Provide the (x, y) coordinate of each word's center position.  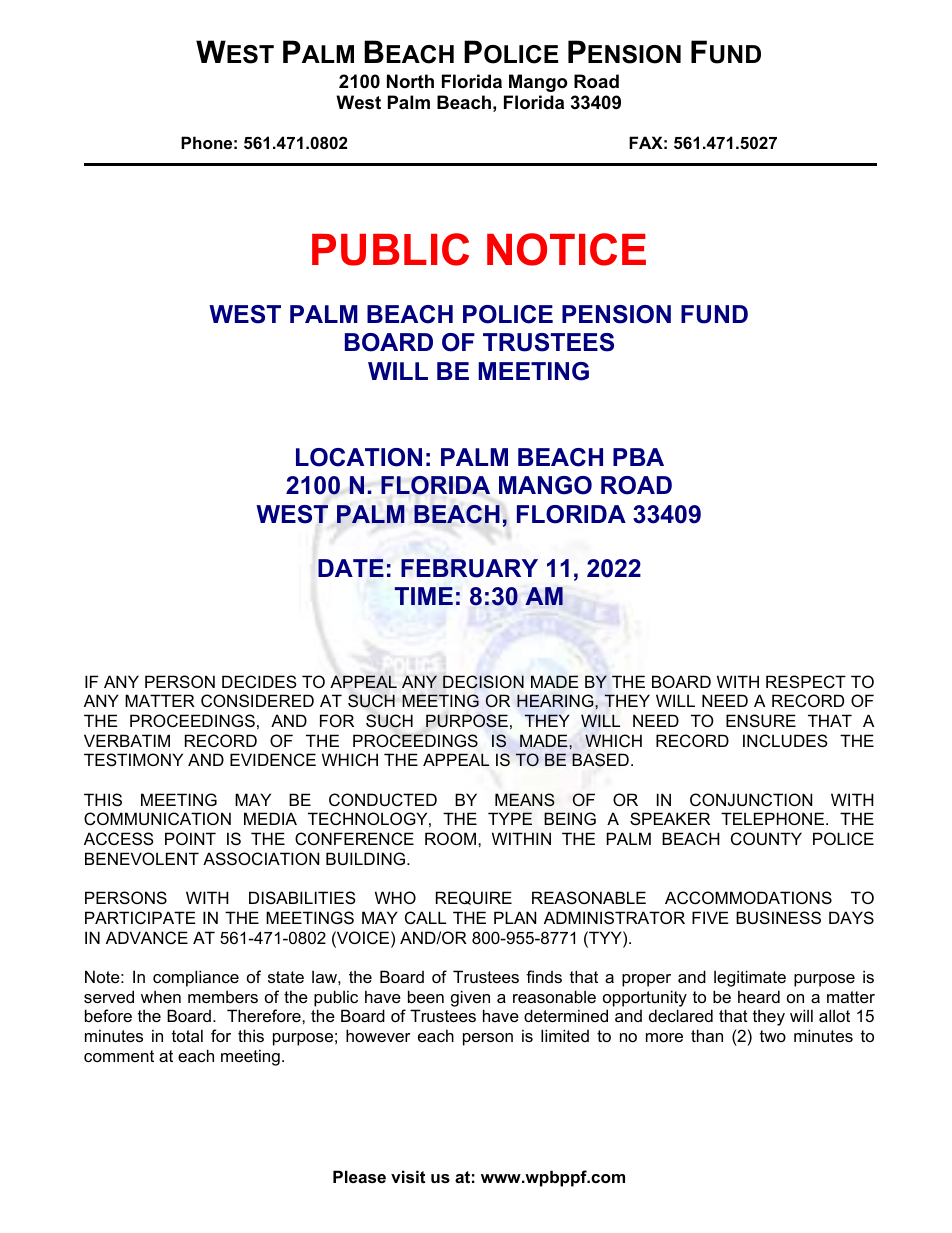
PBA (638, 457)
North (410, 81)
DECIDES (259, 681)
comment (119, 1056)
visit (408, 1176)
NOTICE (566, 249)
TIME (424, 596)
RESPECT (806, 681)
